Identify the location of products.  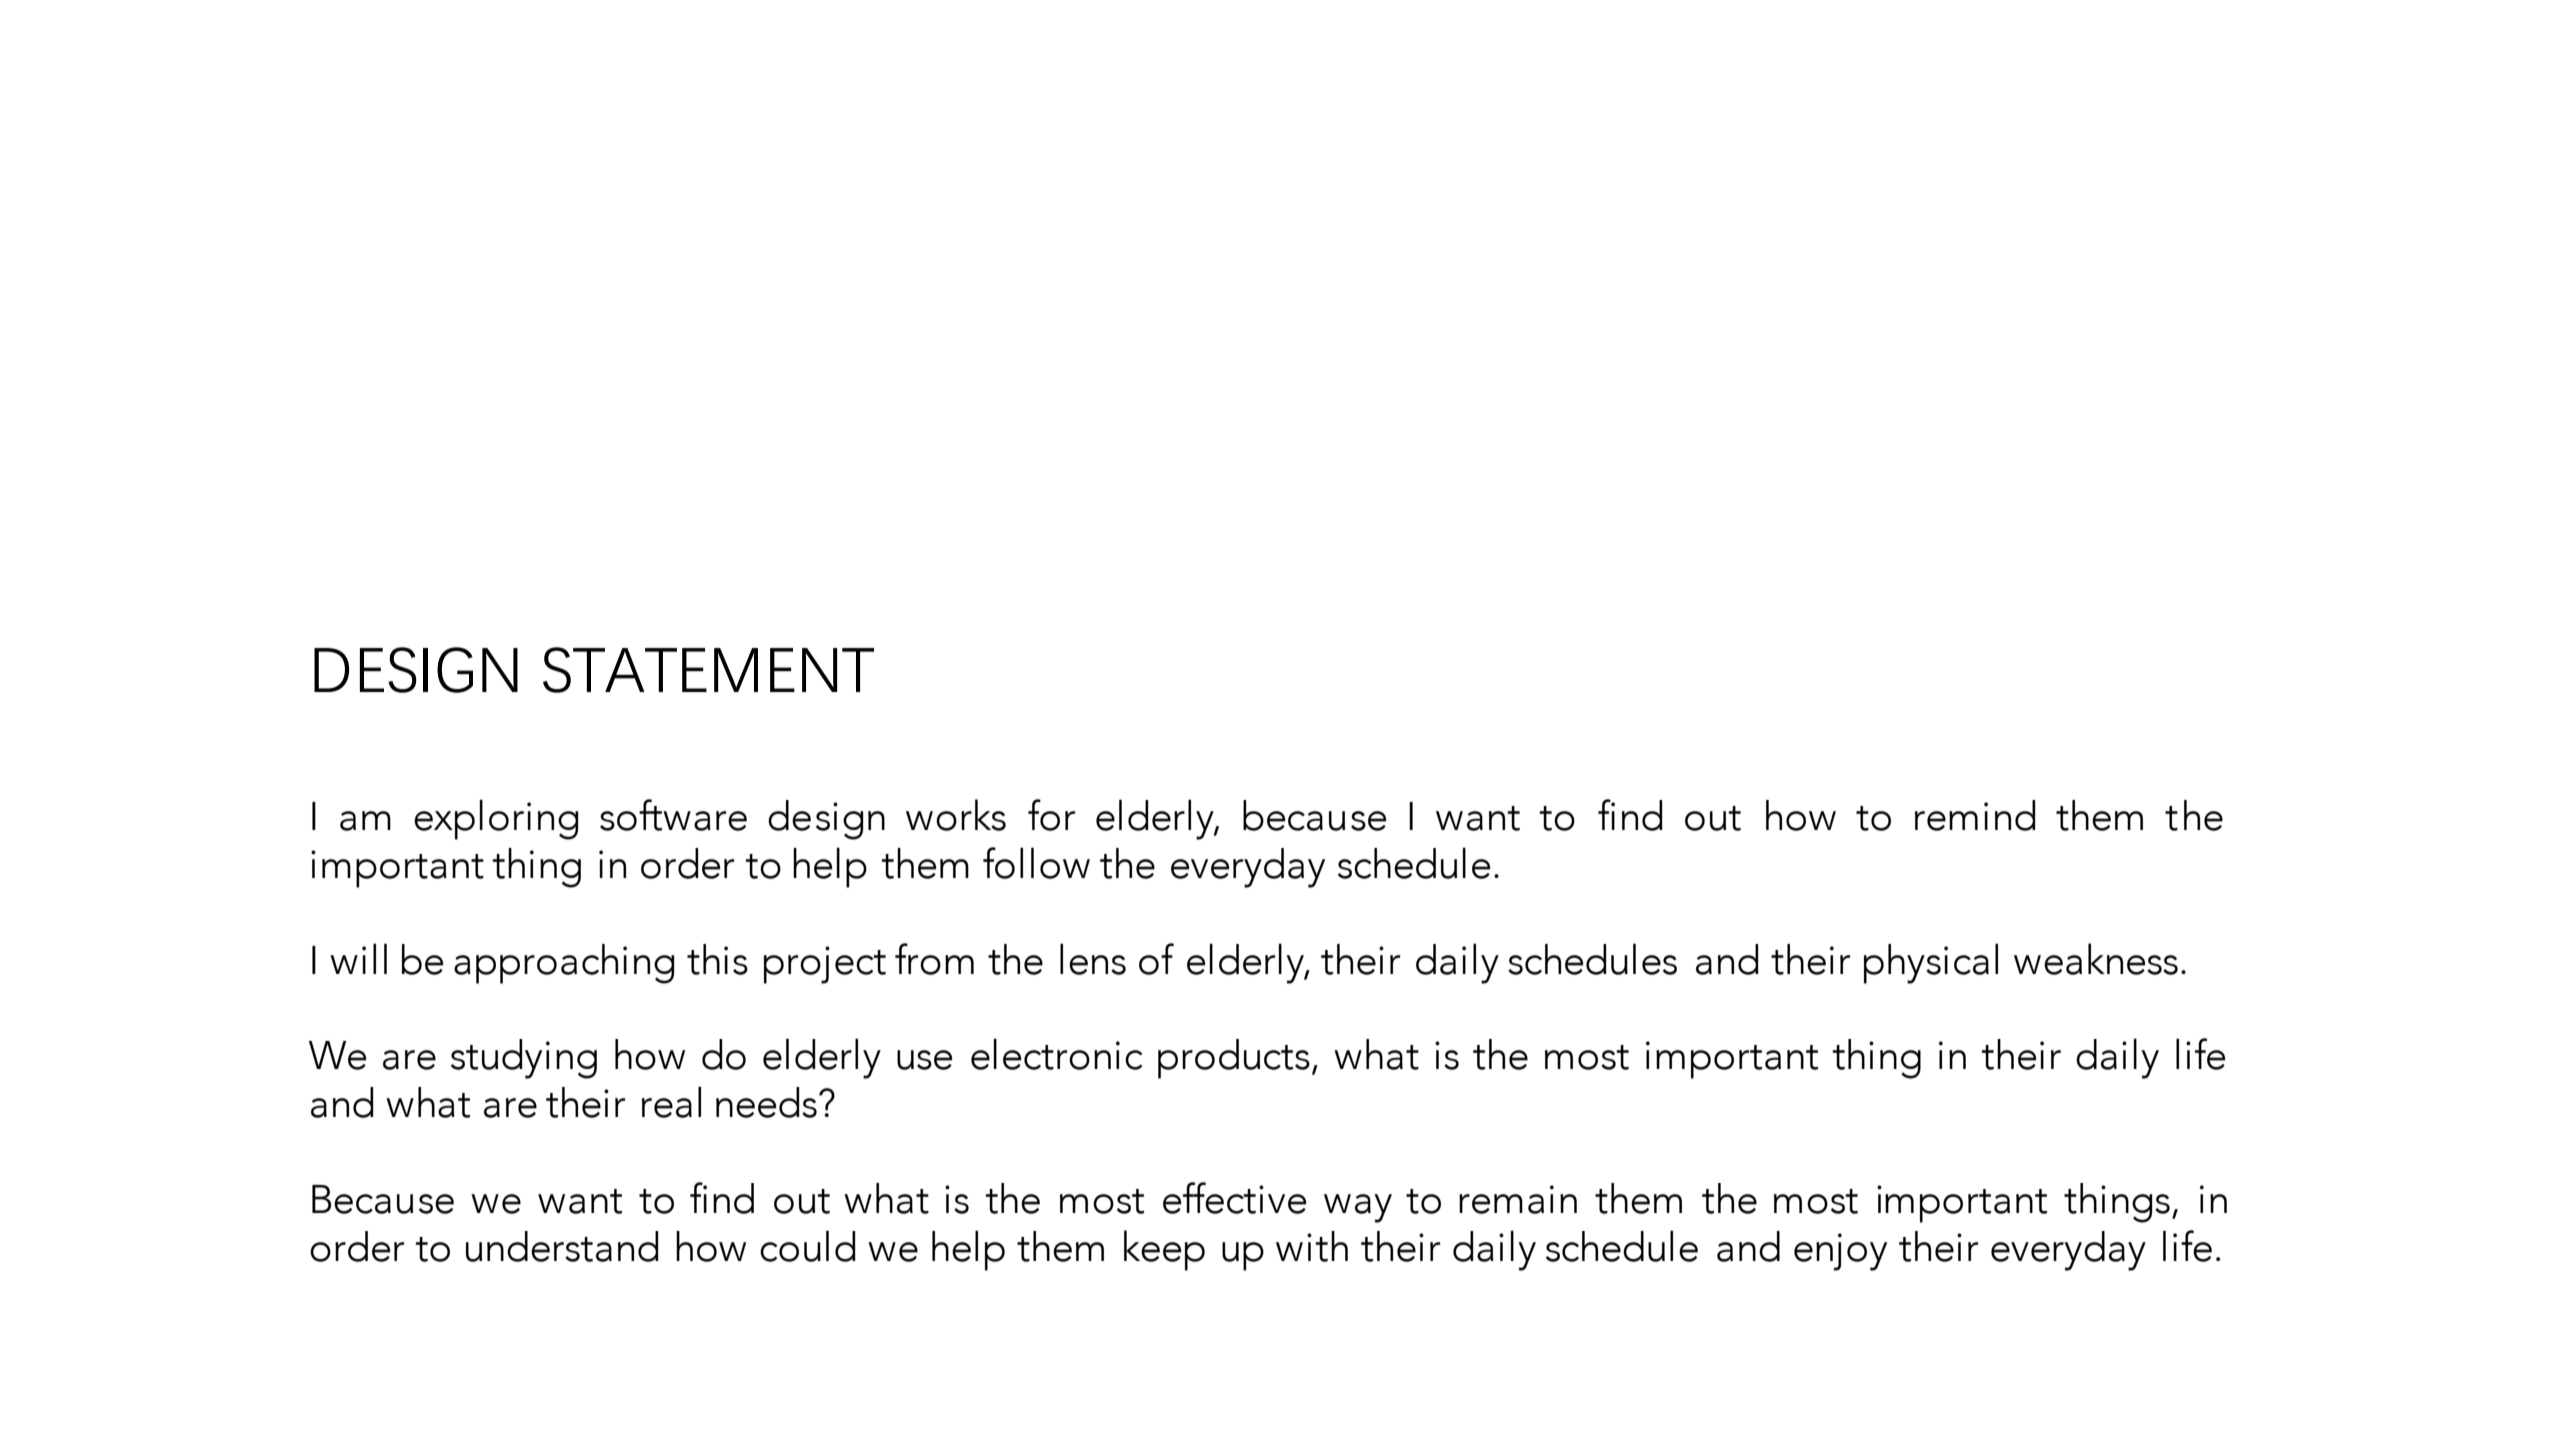
(1234, 1059).
